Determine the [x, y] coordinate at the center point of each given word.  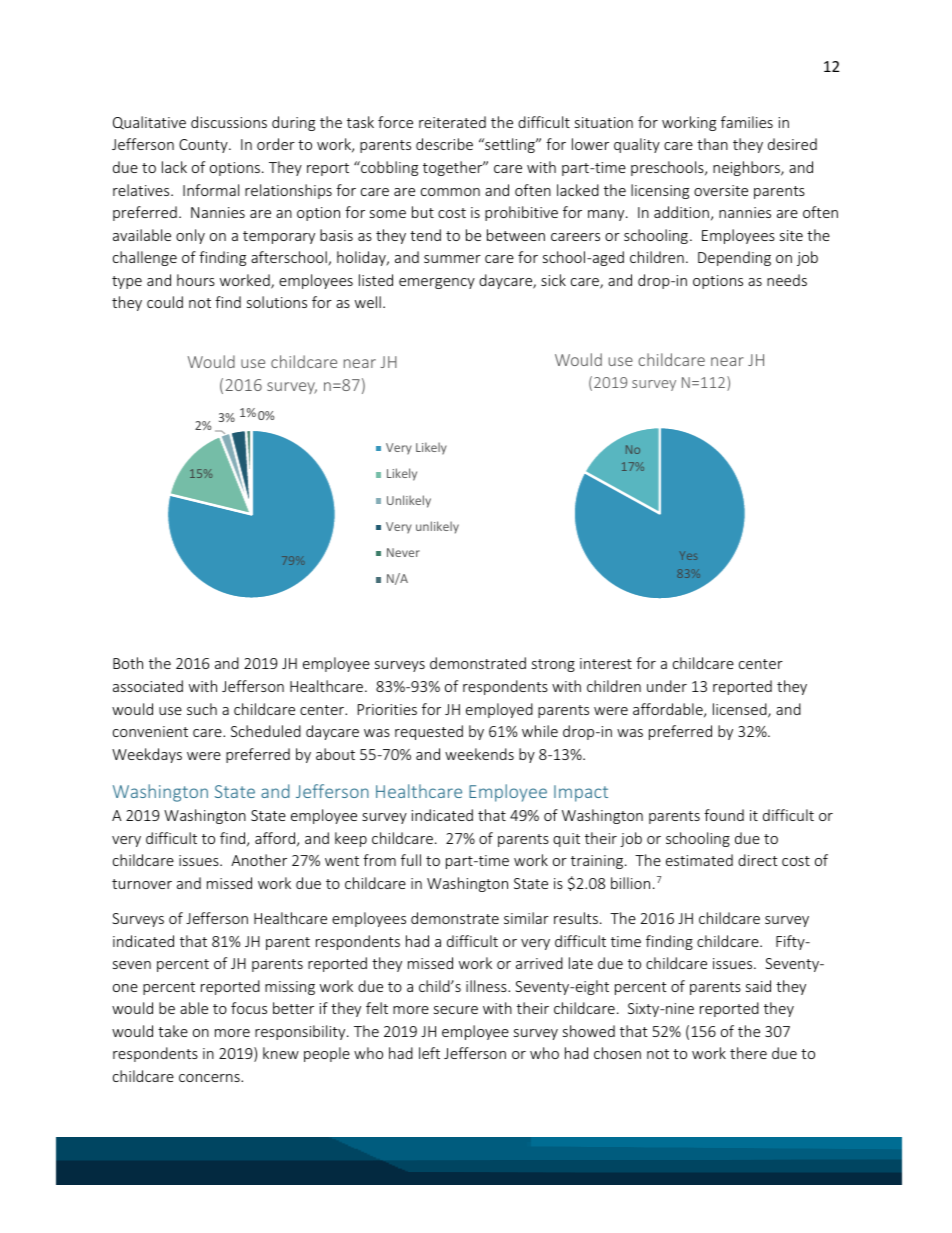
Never [403, 552]
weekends [479, 754]
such [202, 709]
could [165, 302]
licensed [741, 710]
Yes [688, 556]
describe [444, 144]
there [748, 1053]
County [204, 146]
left [429, 1053]
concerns [210, 1078]
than [712, 144]
